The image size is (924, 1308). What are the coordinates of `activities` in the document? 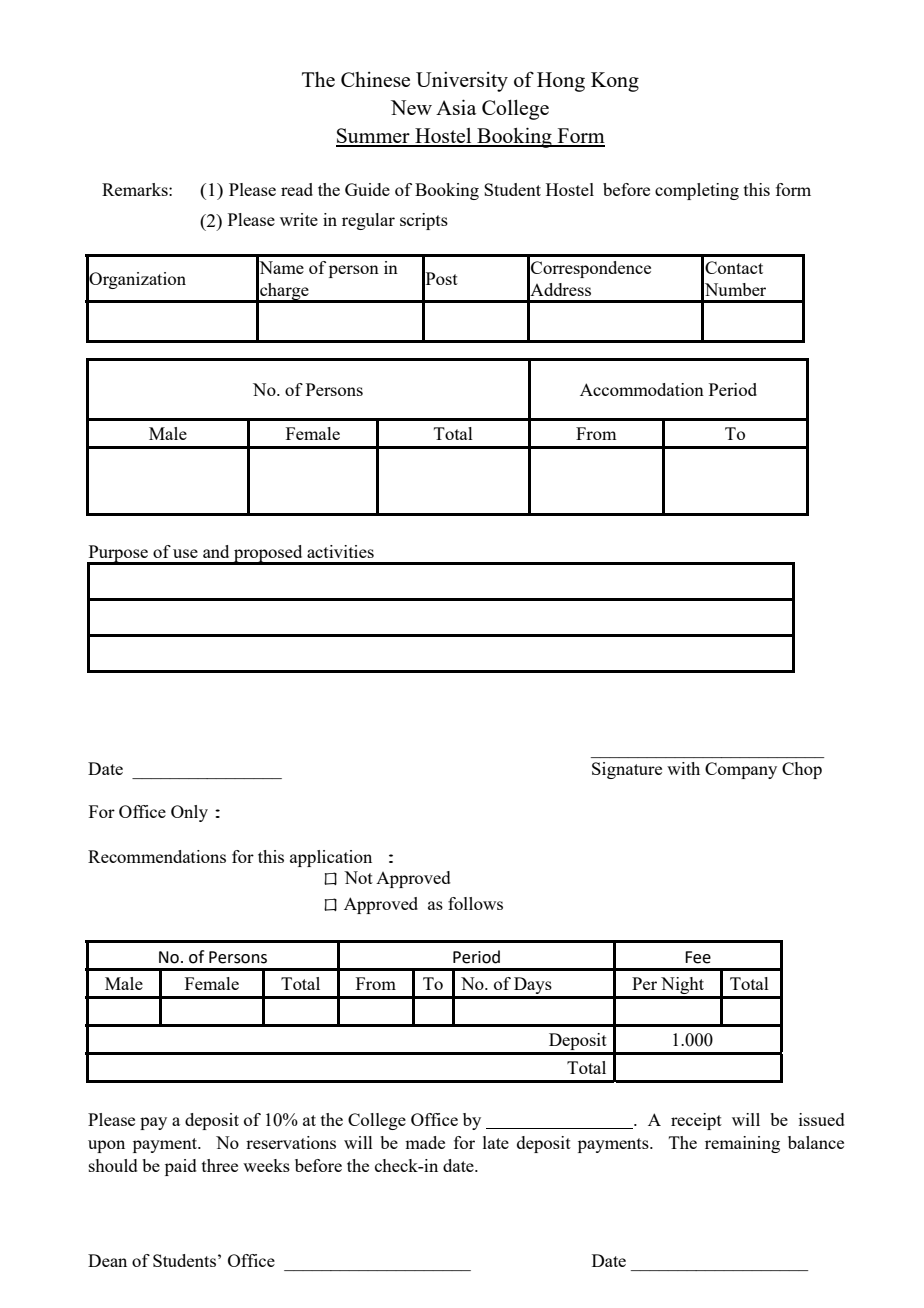 It's located at (340, 551).
